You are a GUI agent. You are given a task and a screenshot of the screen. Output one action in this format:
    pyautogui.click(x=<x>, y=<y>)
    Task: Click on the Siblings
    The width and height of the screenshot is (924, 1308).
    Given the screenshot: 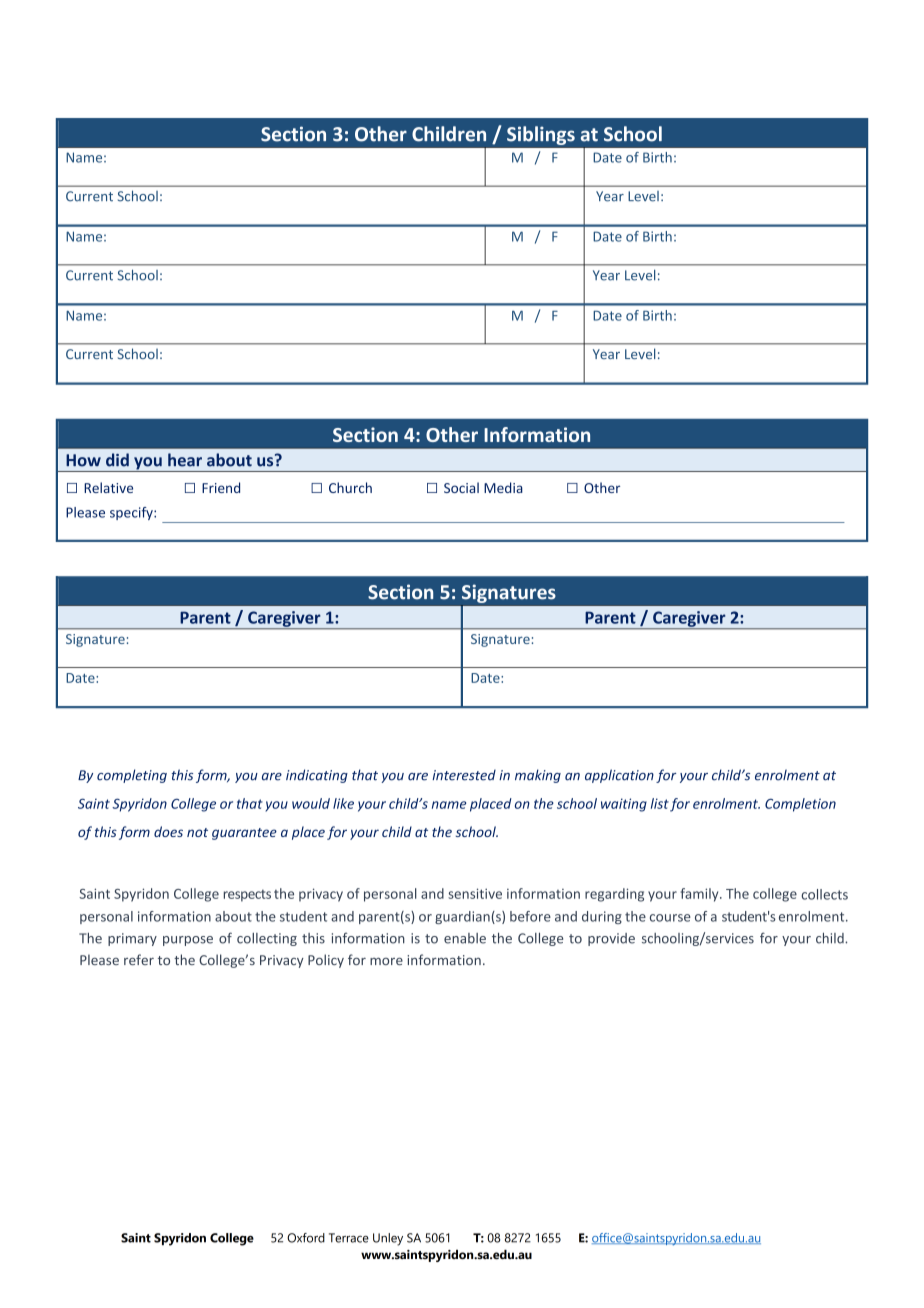 What is the action you would take?
    pyautogui.click(x=541, y=135)
